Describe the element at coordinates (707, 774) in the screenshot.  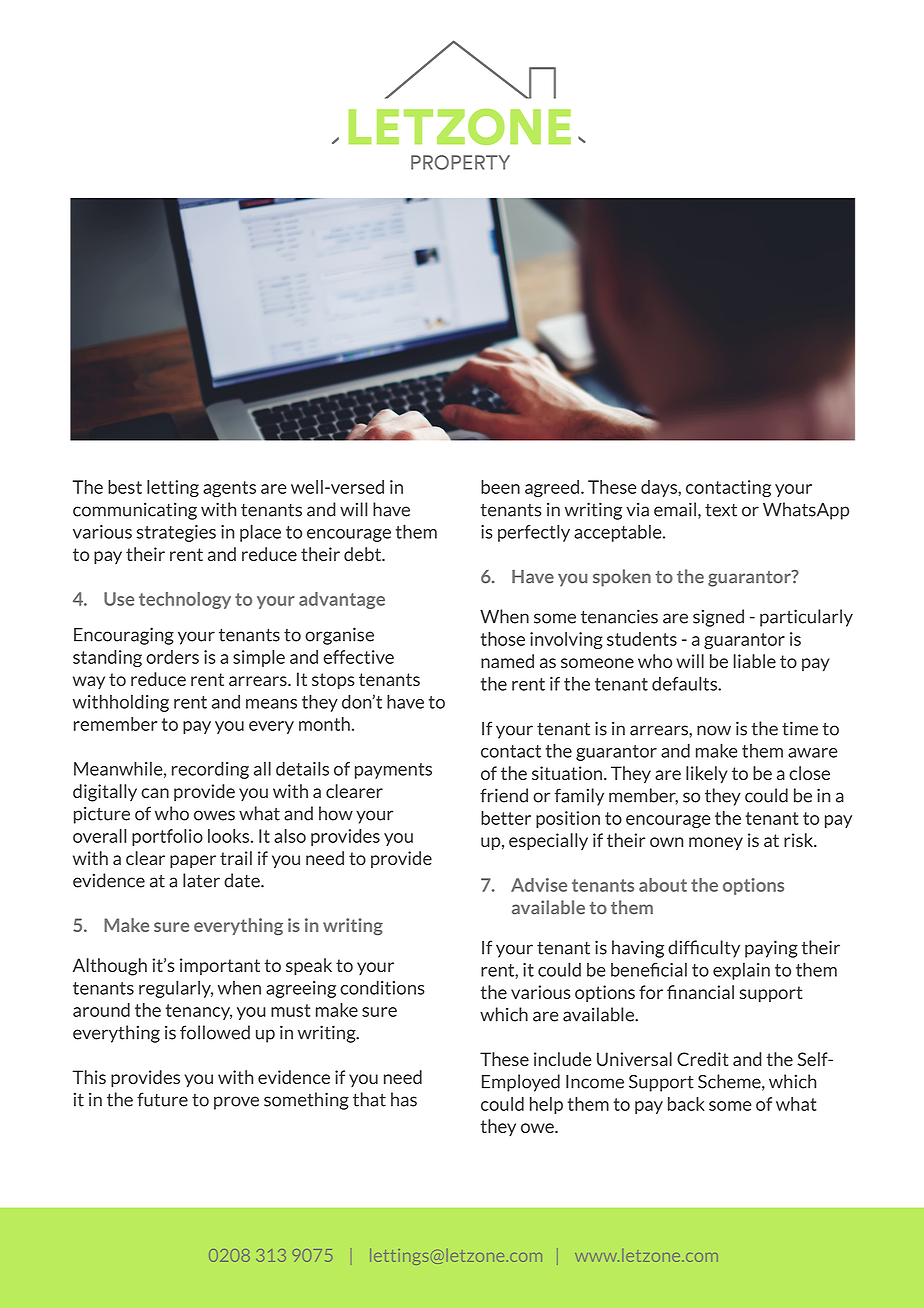
I see `likely` at that location.
